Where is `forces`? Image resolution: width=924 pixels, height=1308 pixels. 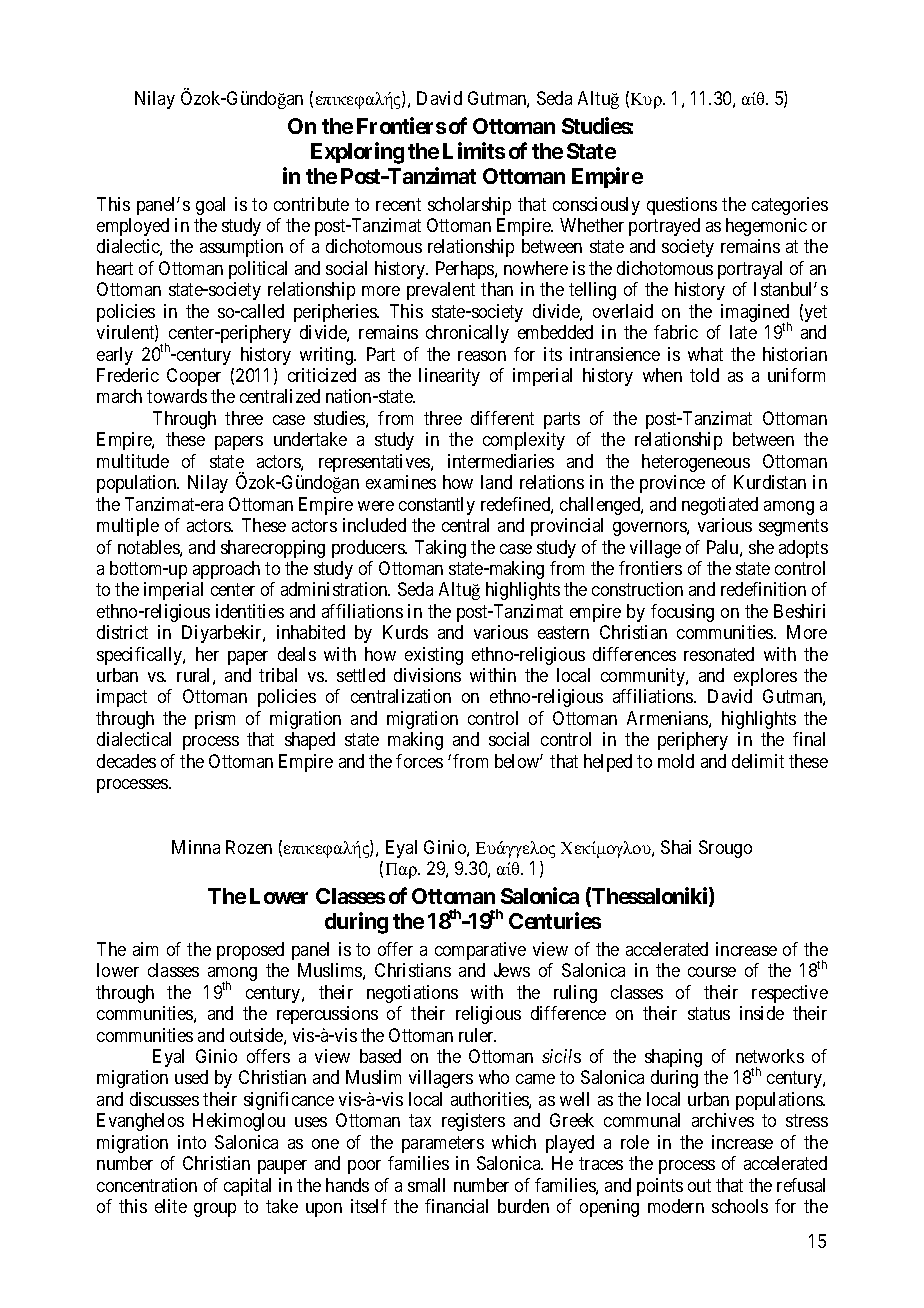 forces is located at coordinates (419, 761).
